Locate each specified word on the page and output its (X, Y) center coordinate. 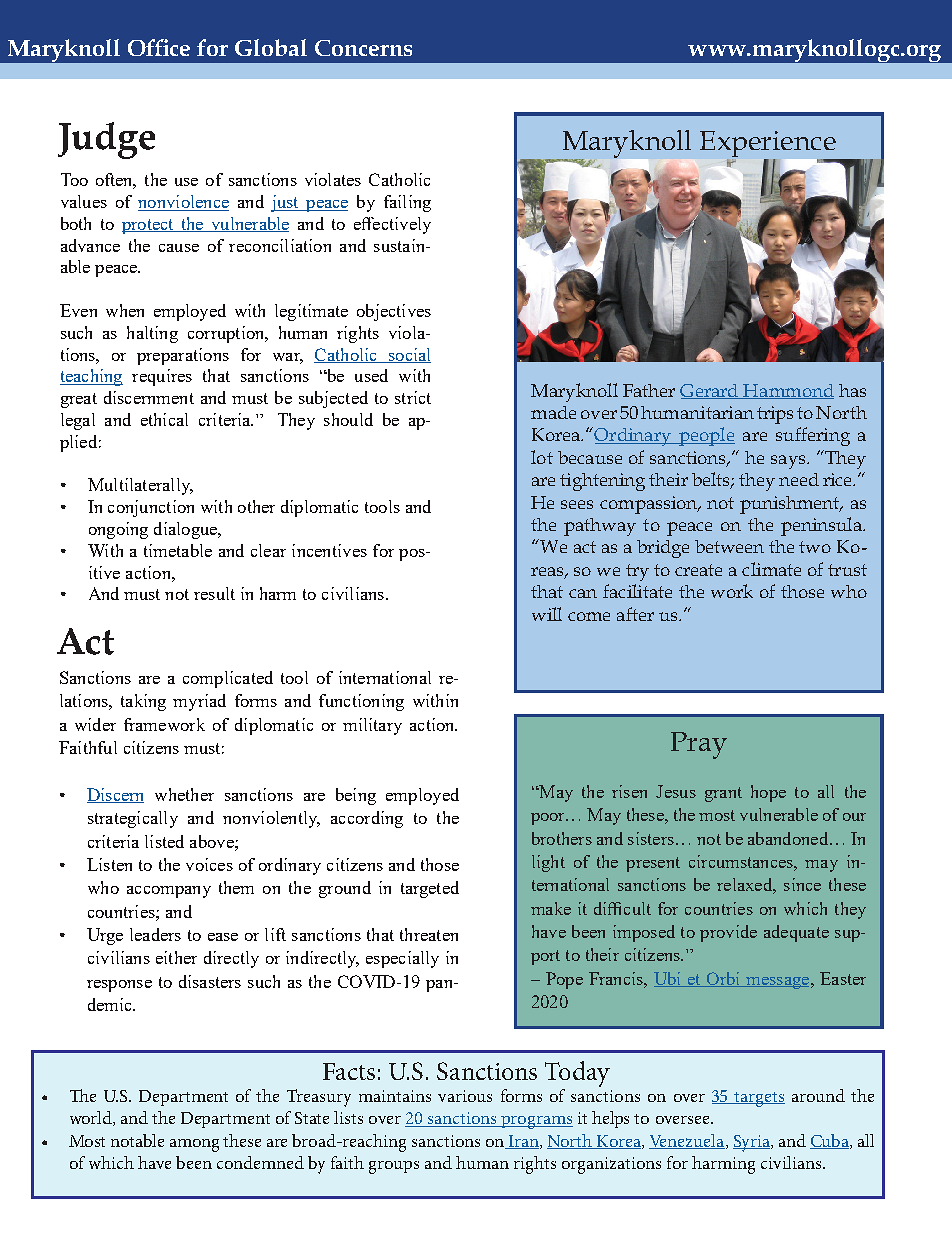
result (214, 593)
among (194, 1145)
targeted (430, 889)
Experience (769, 145)
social (408, 355)
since (802, 884)
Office (159, 47)
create (698, 570)
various (465, 1096)
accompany (169, 892)
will (547, 614)
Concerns (363, 48)
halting (152, 334)
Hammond (788, 391)
